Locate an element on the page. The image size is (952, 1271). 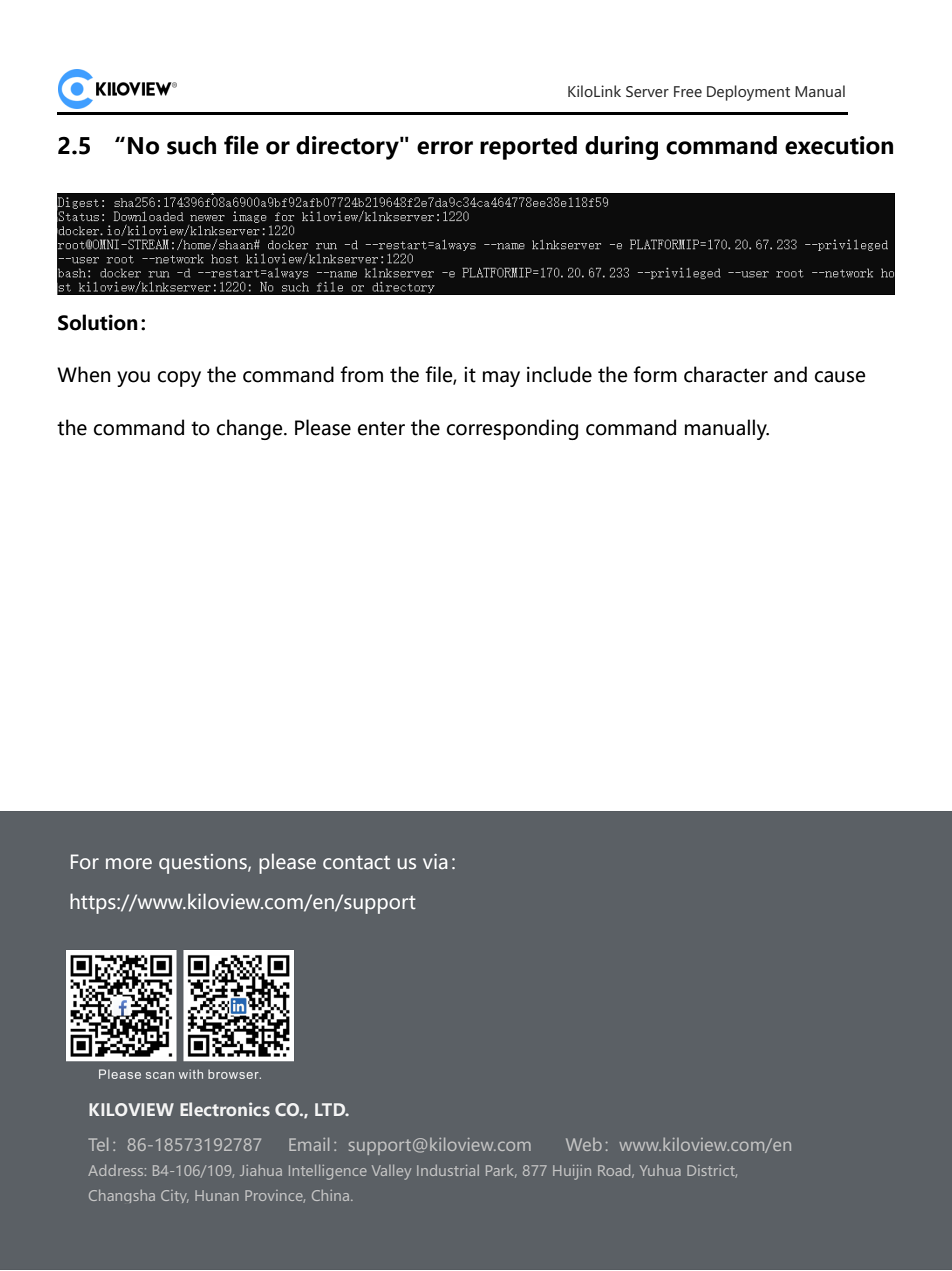
Road is located at coordinates (615, 1171).
